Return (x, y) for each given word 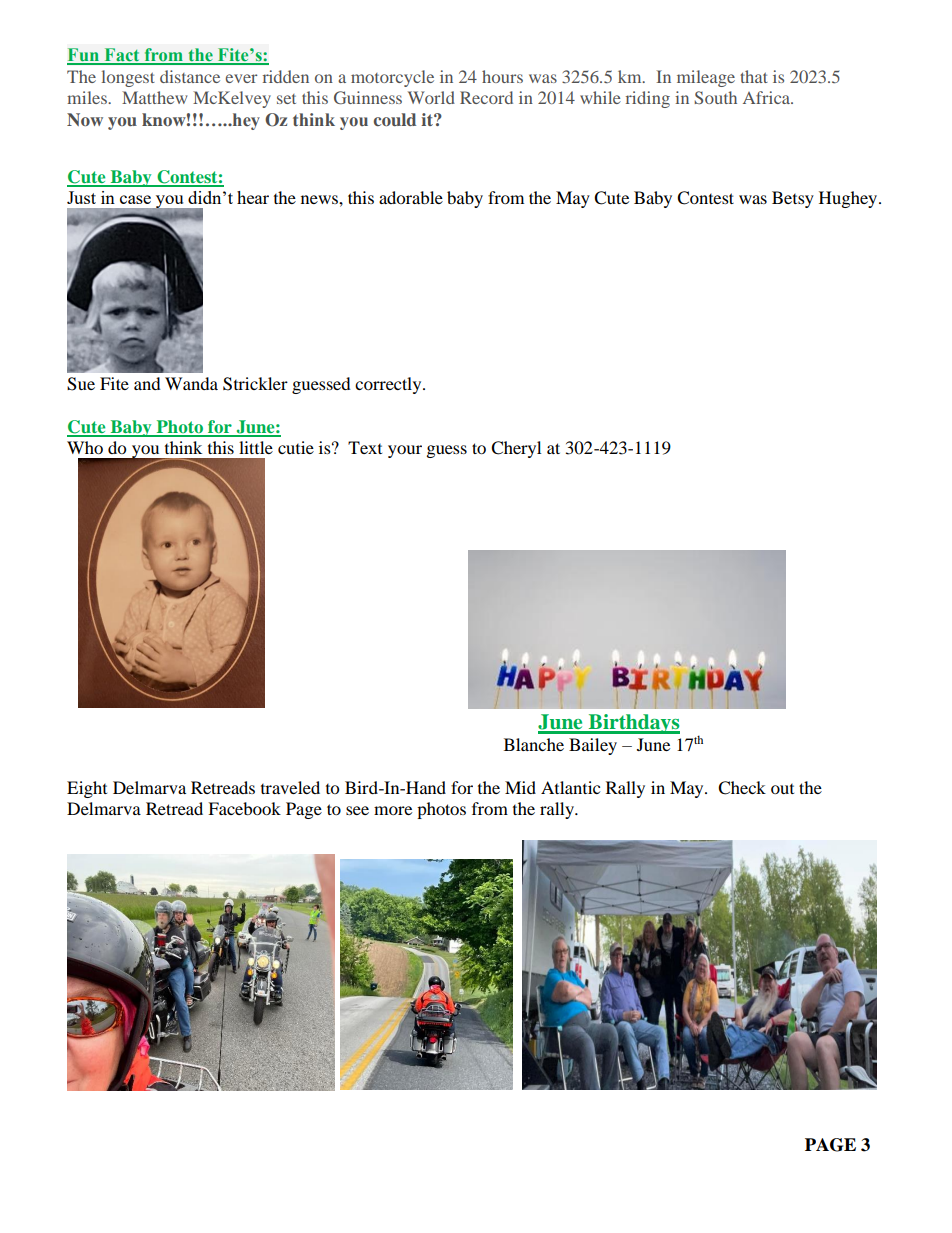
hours (502, 76)
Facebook (244, 808)
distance (190, 76)
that (754, 76)
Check (742, 788)
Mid (520, 787)
